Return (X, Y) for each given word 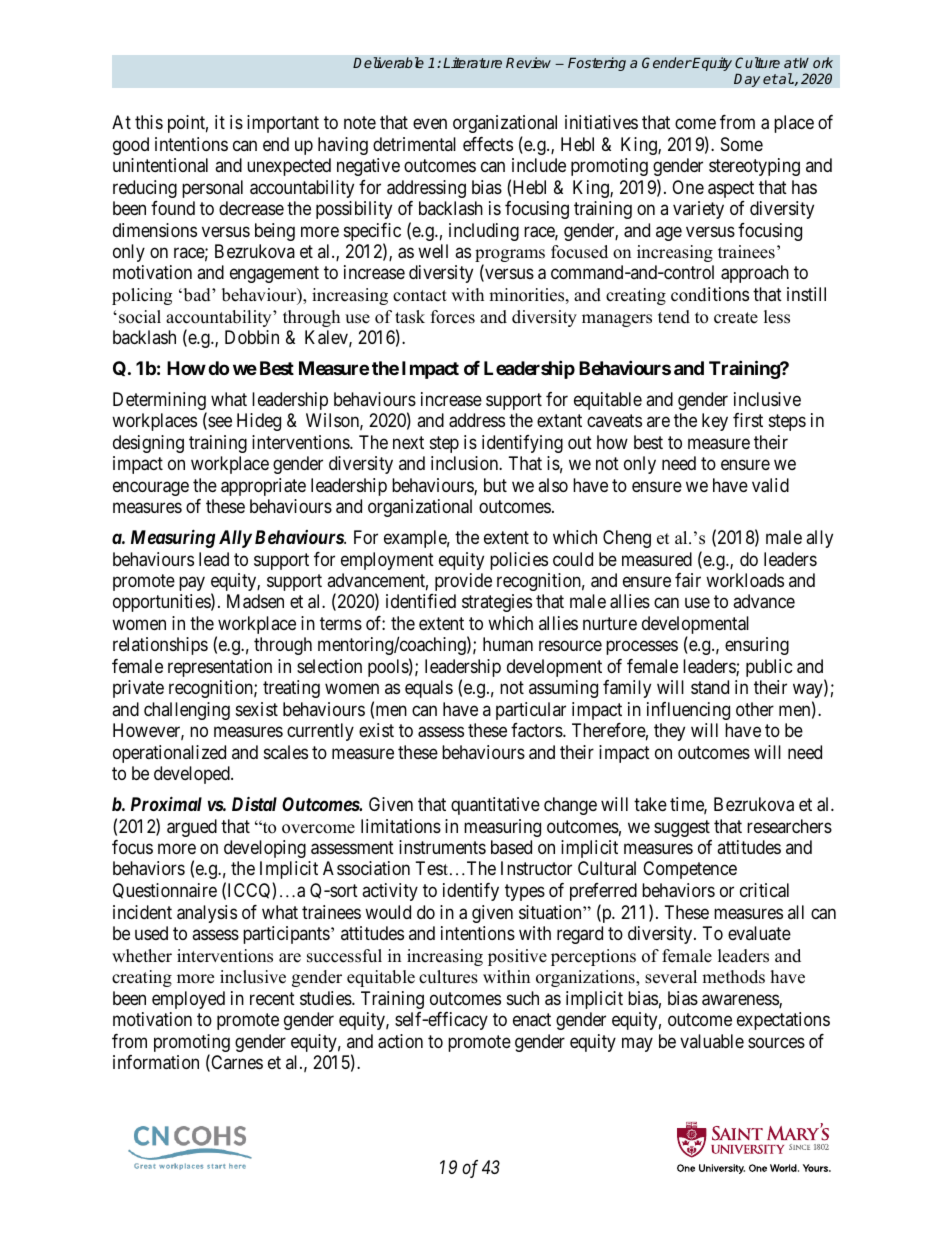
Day (747, 80)
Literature (472, 62)
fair (688, 580)
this (149, 122)
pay (192, 583)
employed (188, 1000)
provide (463, 582)
